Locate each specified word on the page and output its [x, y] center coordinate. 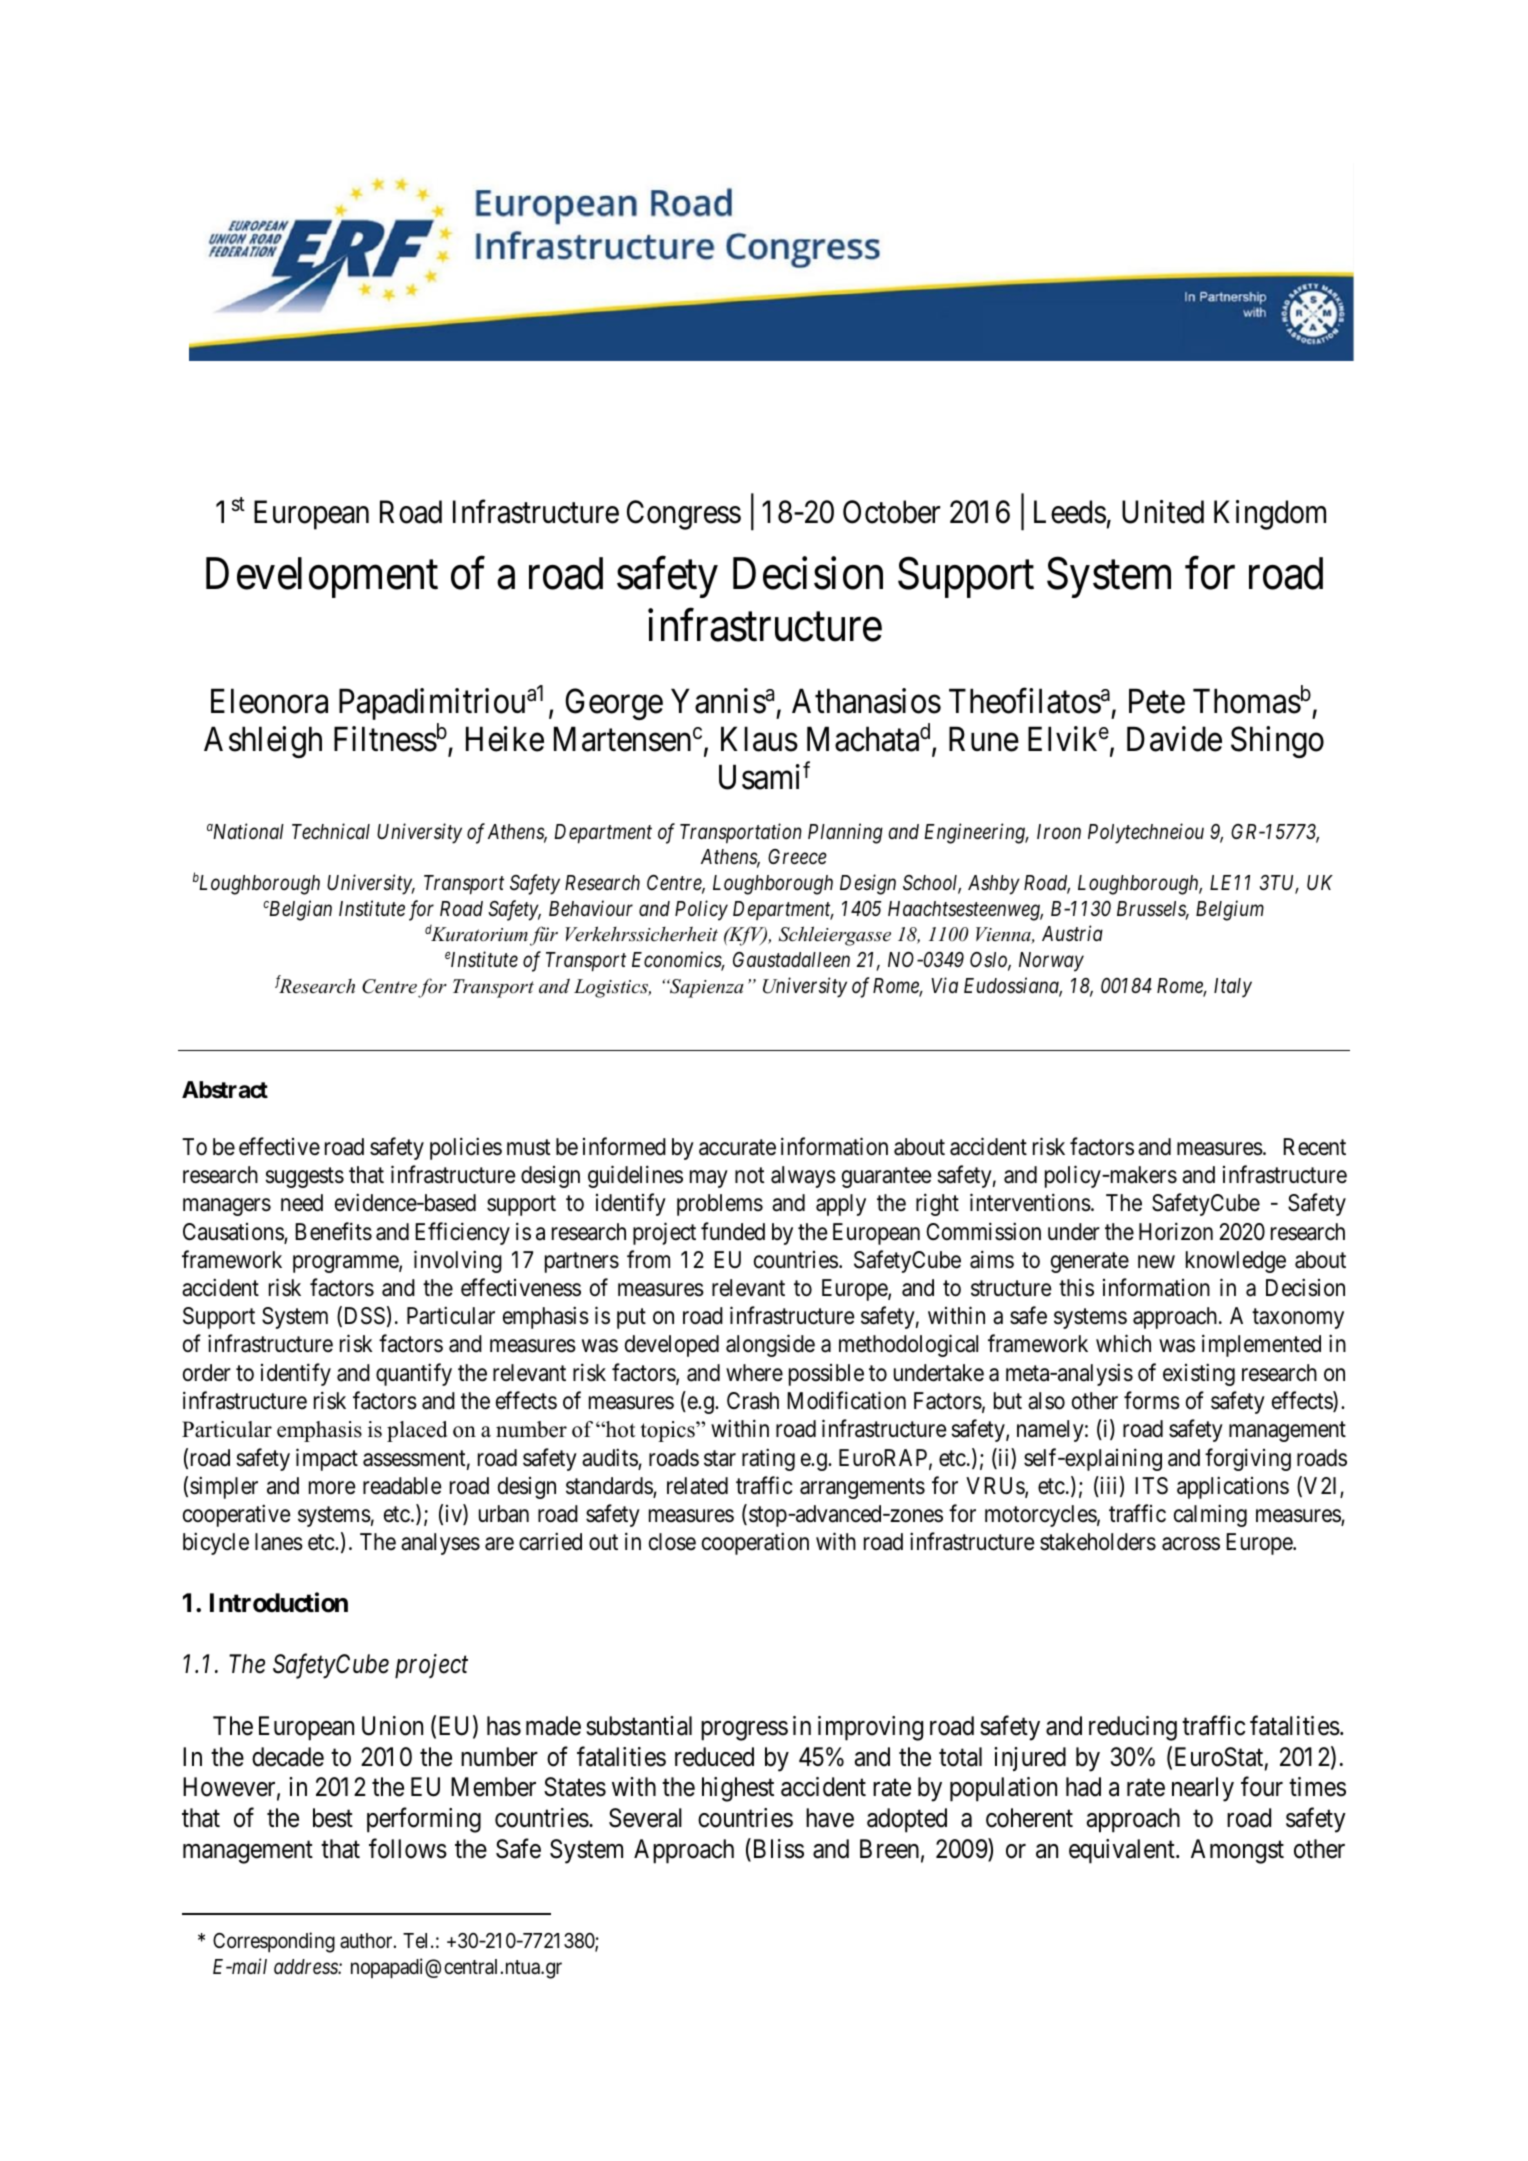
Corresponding [274, 1942]
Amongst [1237, 1851]
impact [327, 1459]
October [891, 512]
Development [322, 578]
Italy [1233, 988]
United [1163, 512]
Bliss [777, 1850]
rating [768, 1459]
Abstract [225, 1090]
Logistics [612, 988]
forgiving [1248, 1459]
